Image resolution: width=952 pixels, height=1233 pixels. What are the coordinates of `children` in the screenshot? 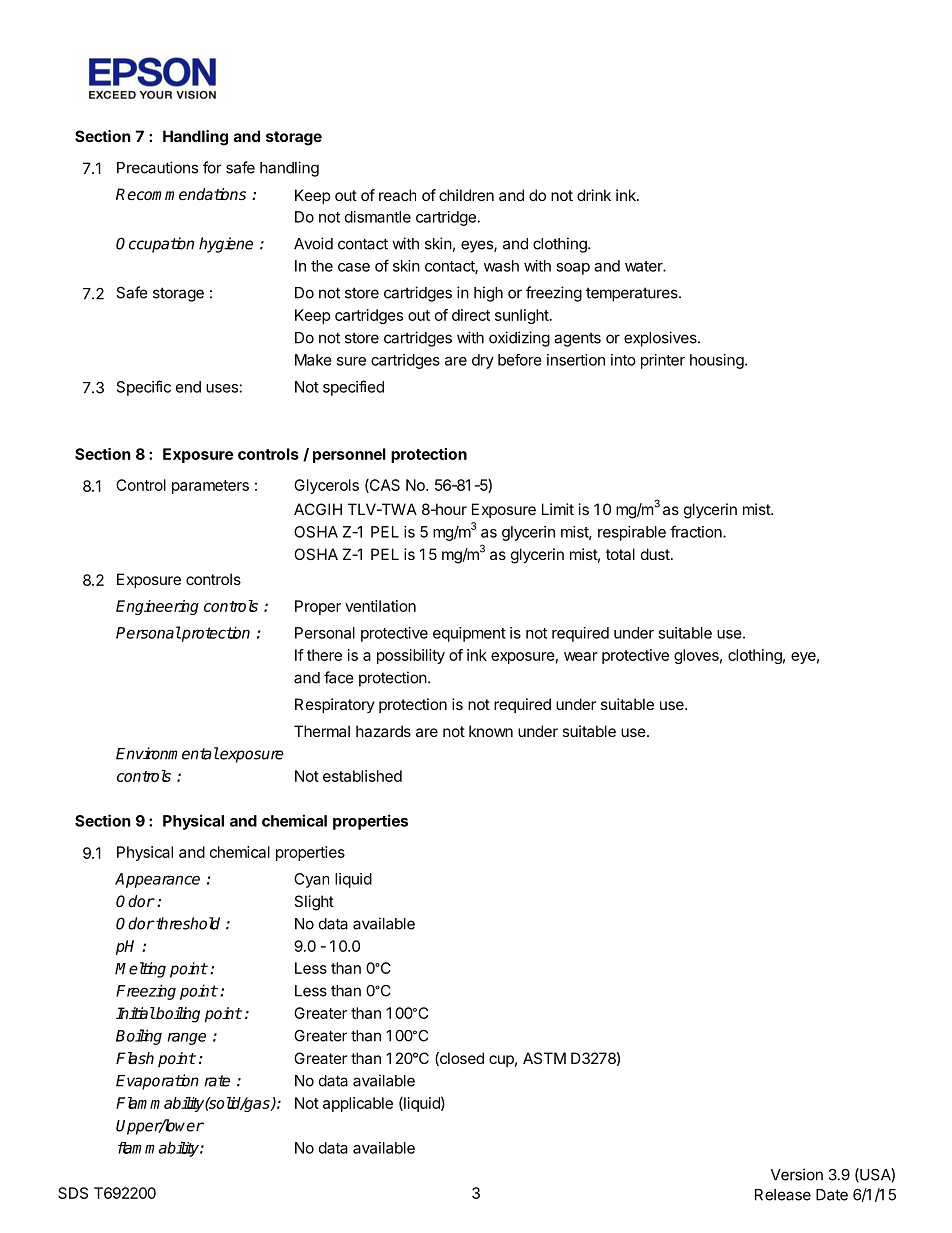 It's located at (466, 195).
